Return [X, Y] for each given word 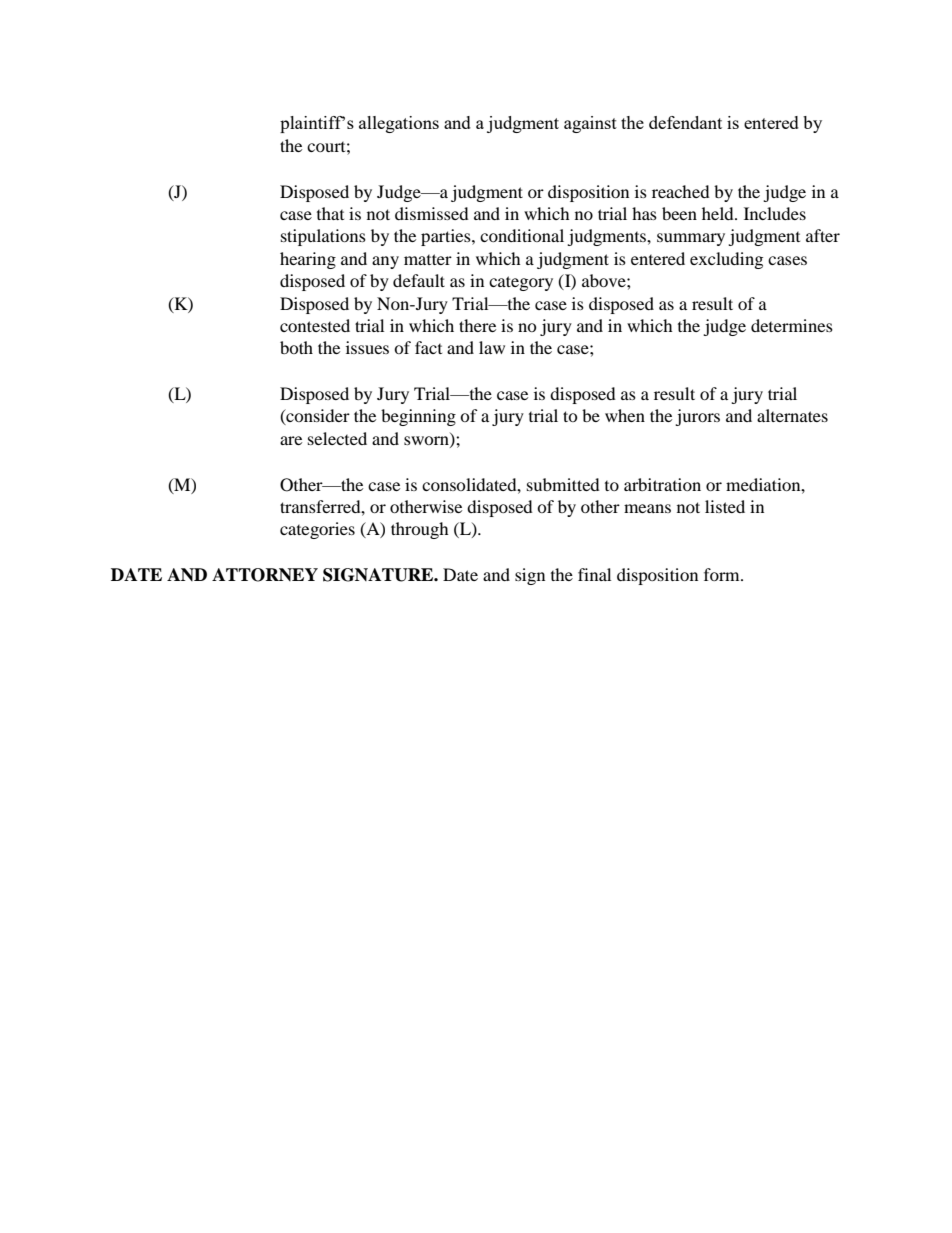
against [590, 124]
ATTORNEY [265, 575]
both [296, 347]
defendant [685, 122]
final [594, 574]
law [492, 347]
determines [792, 325]
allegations [399, 124]
